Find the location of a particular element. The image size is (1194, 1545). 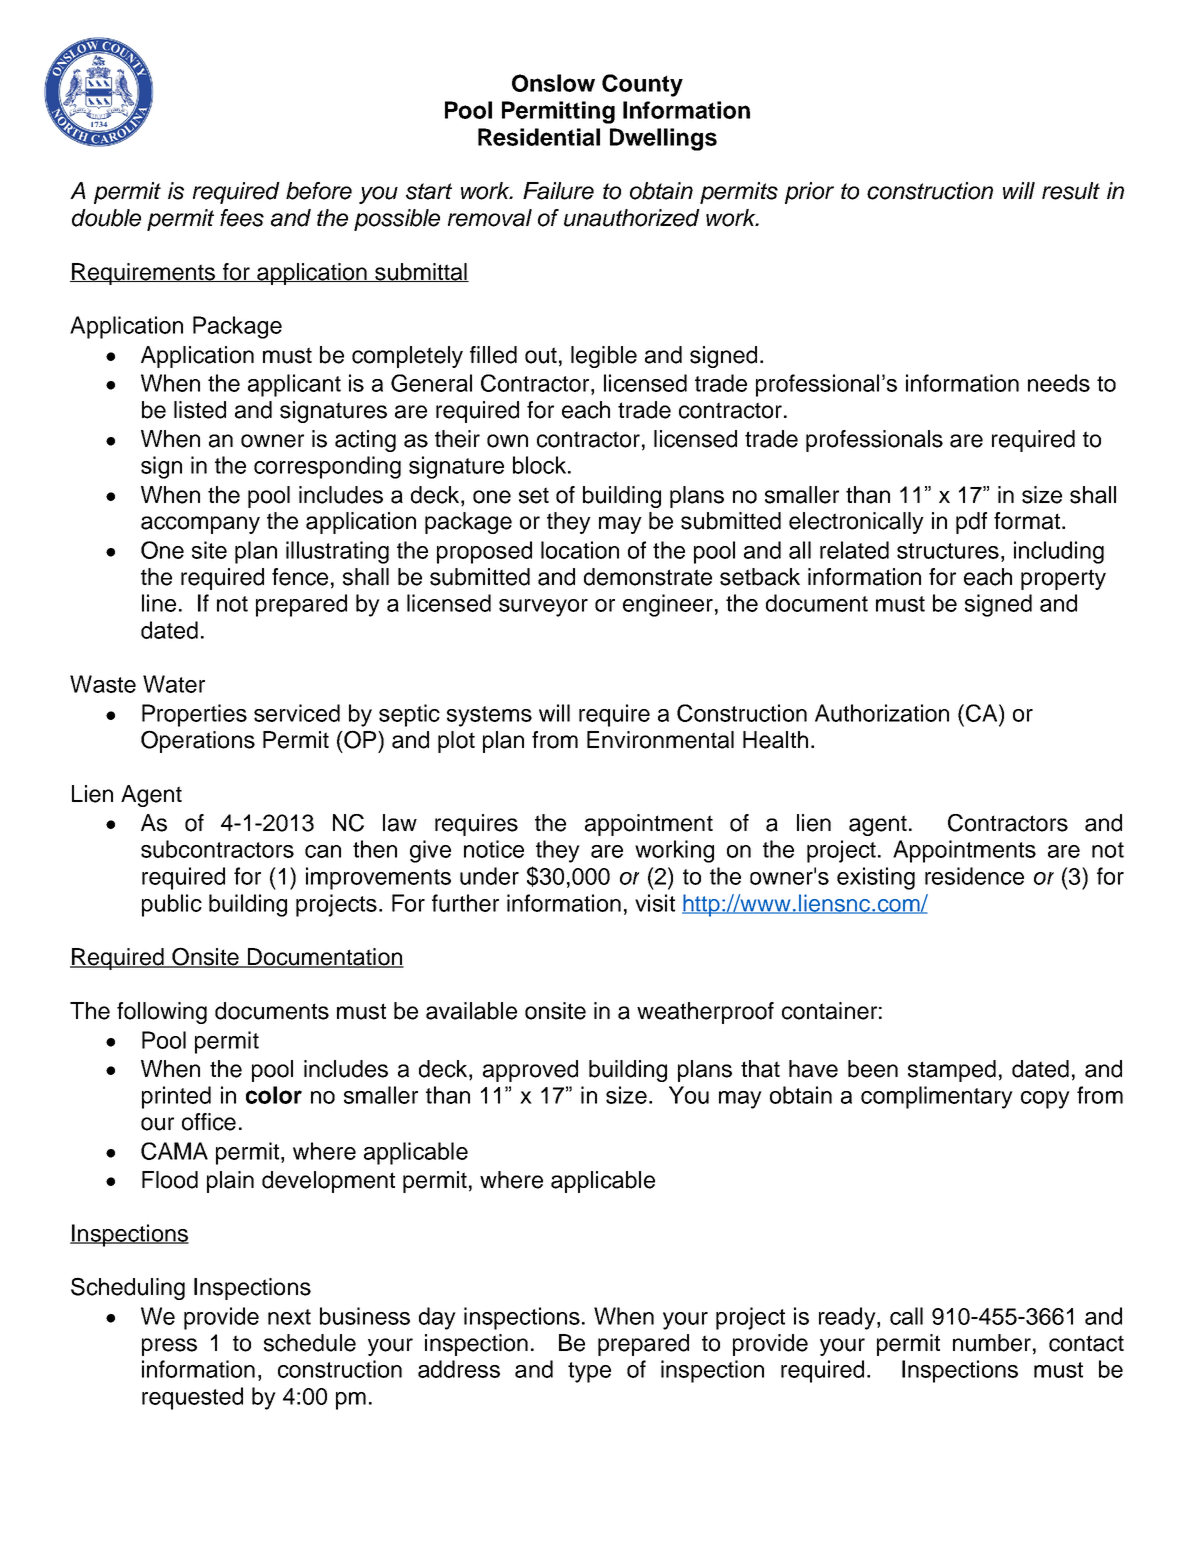

location is located at coordinates (580, 550).
